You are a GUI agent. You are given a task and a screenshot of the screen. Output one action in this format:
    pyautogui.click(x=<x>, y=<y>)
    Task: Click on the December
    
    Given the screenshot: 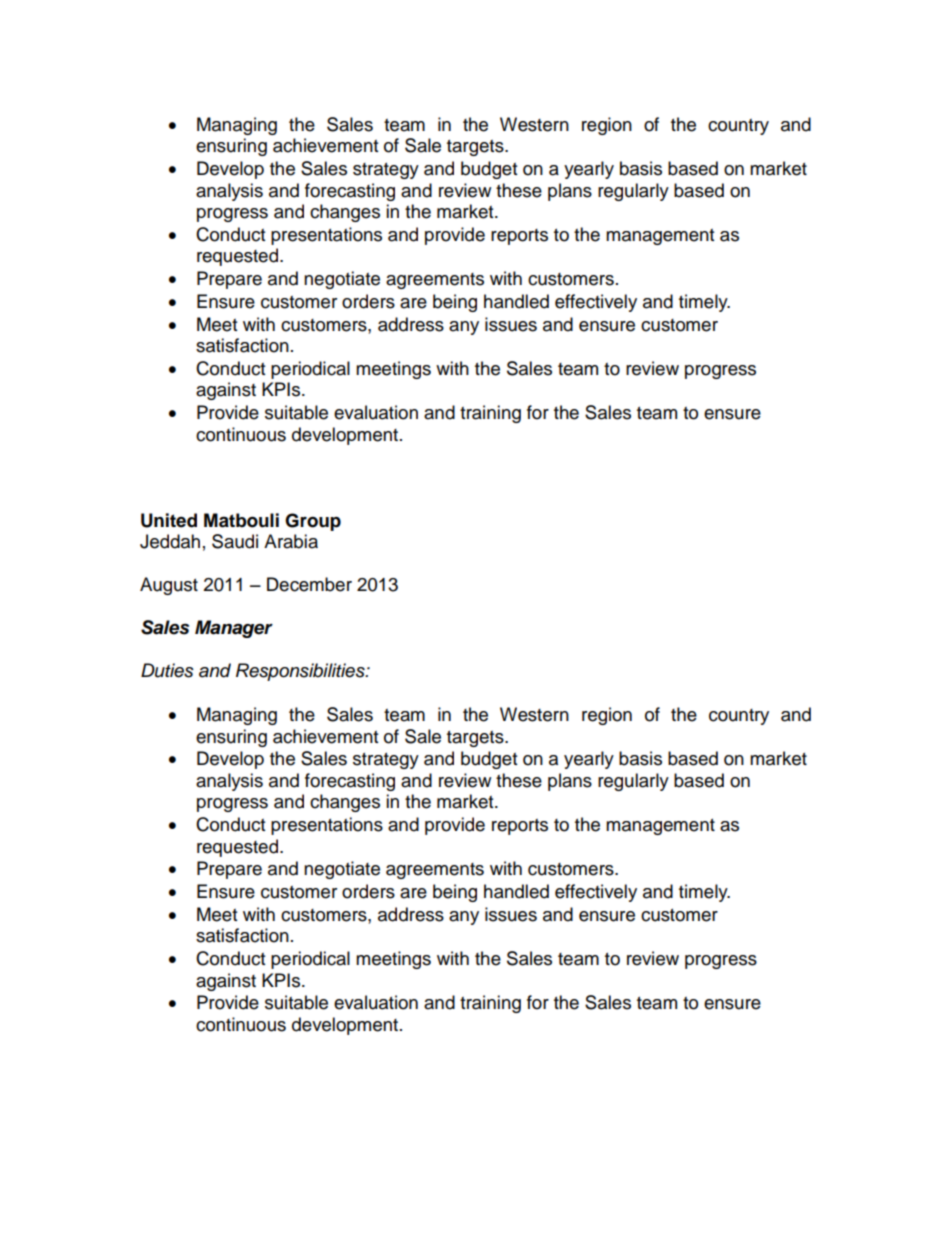 What is the action you would take?
    pyautogui.click(x=309, y=584)
